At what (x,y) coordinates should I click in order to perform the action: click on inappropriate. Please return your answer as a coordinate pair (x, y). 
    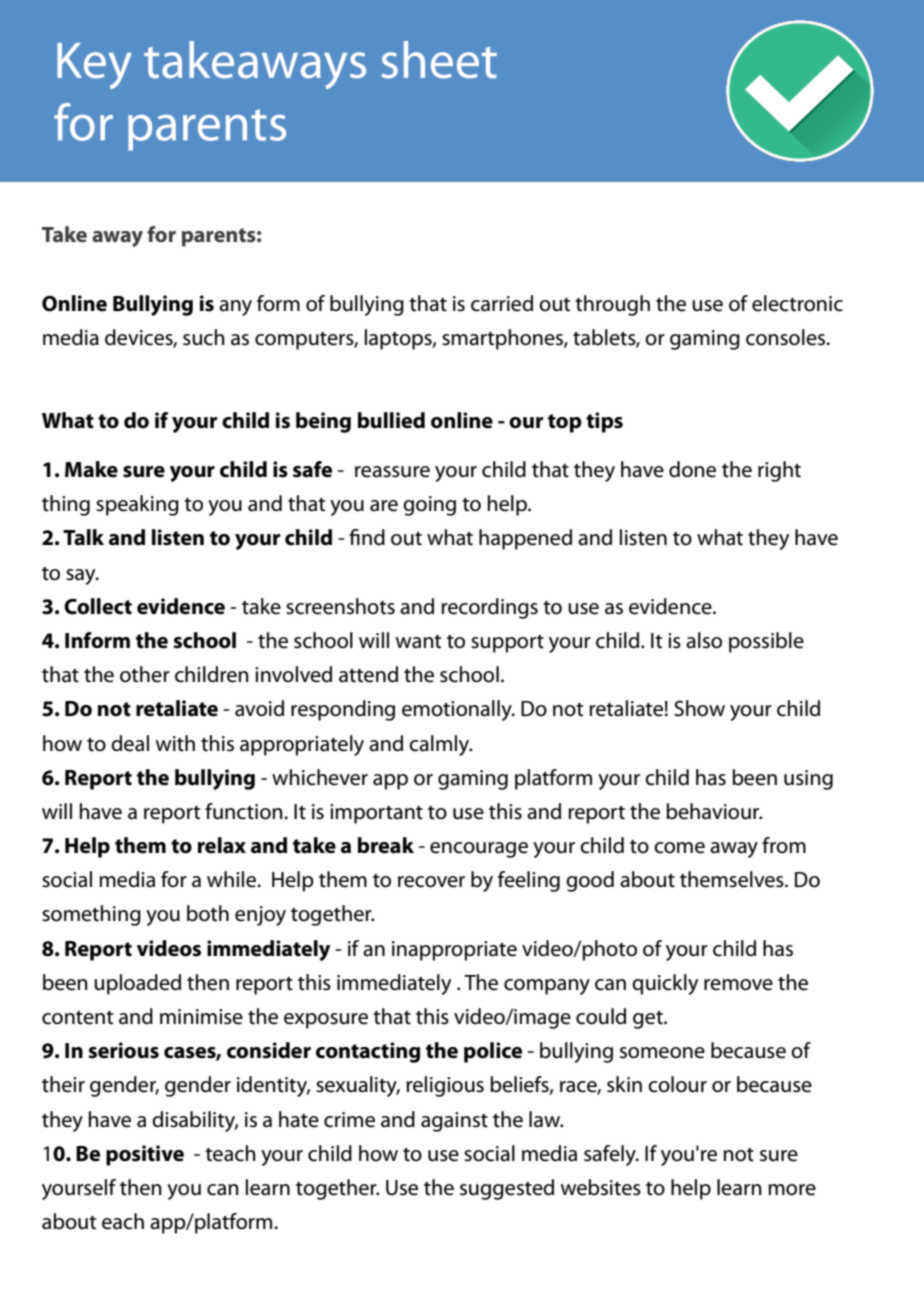
    Looking at the image, I should click on (454, 951).
